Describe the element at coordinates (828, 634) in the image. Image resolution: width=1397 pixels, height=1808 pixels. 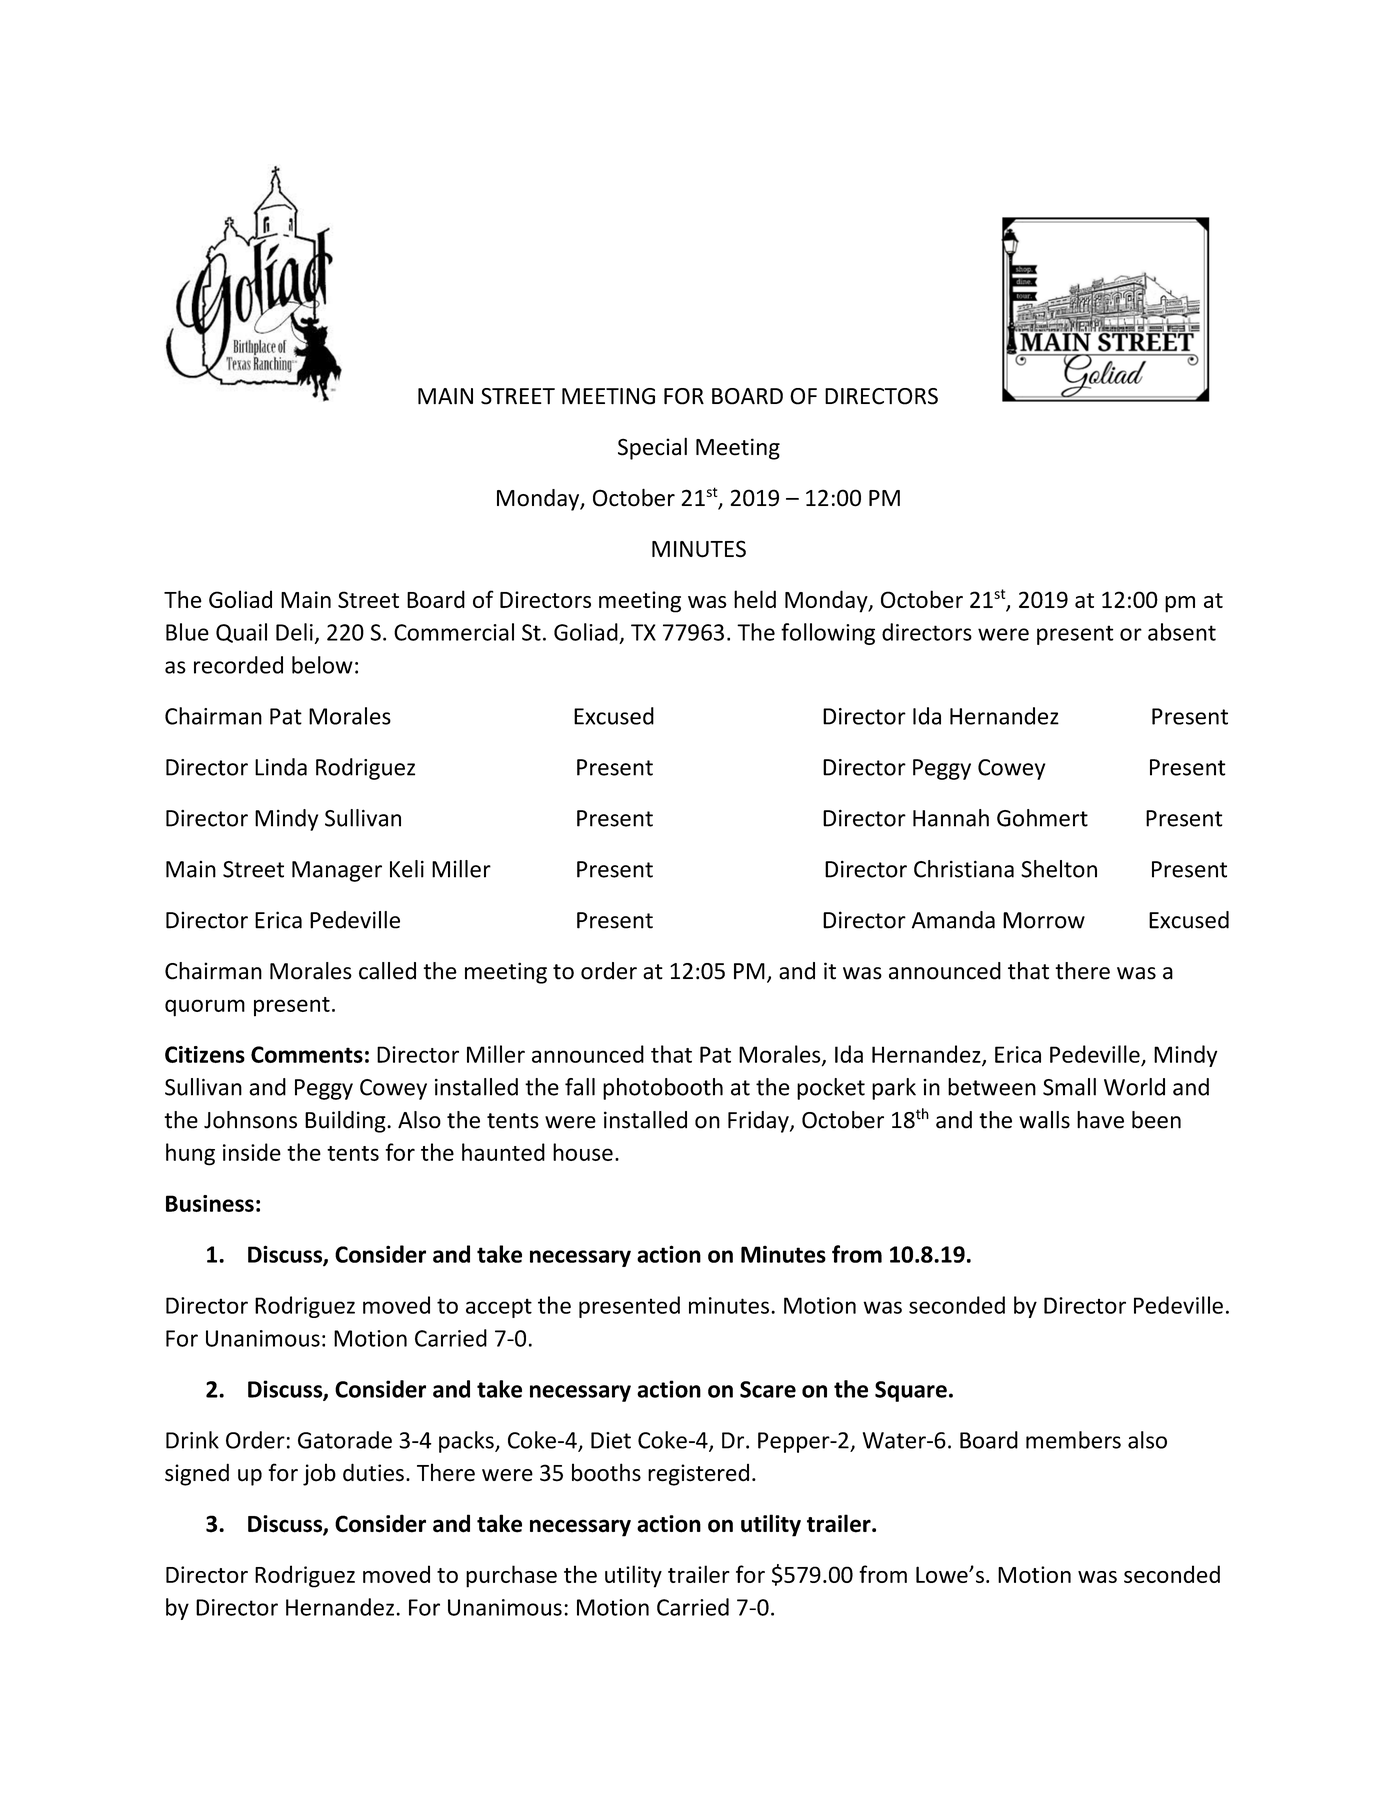
I see `following` at that location.
